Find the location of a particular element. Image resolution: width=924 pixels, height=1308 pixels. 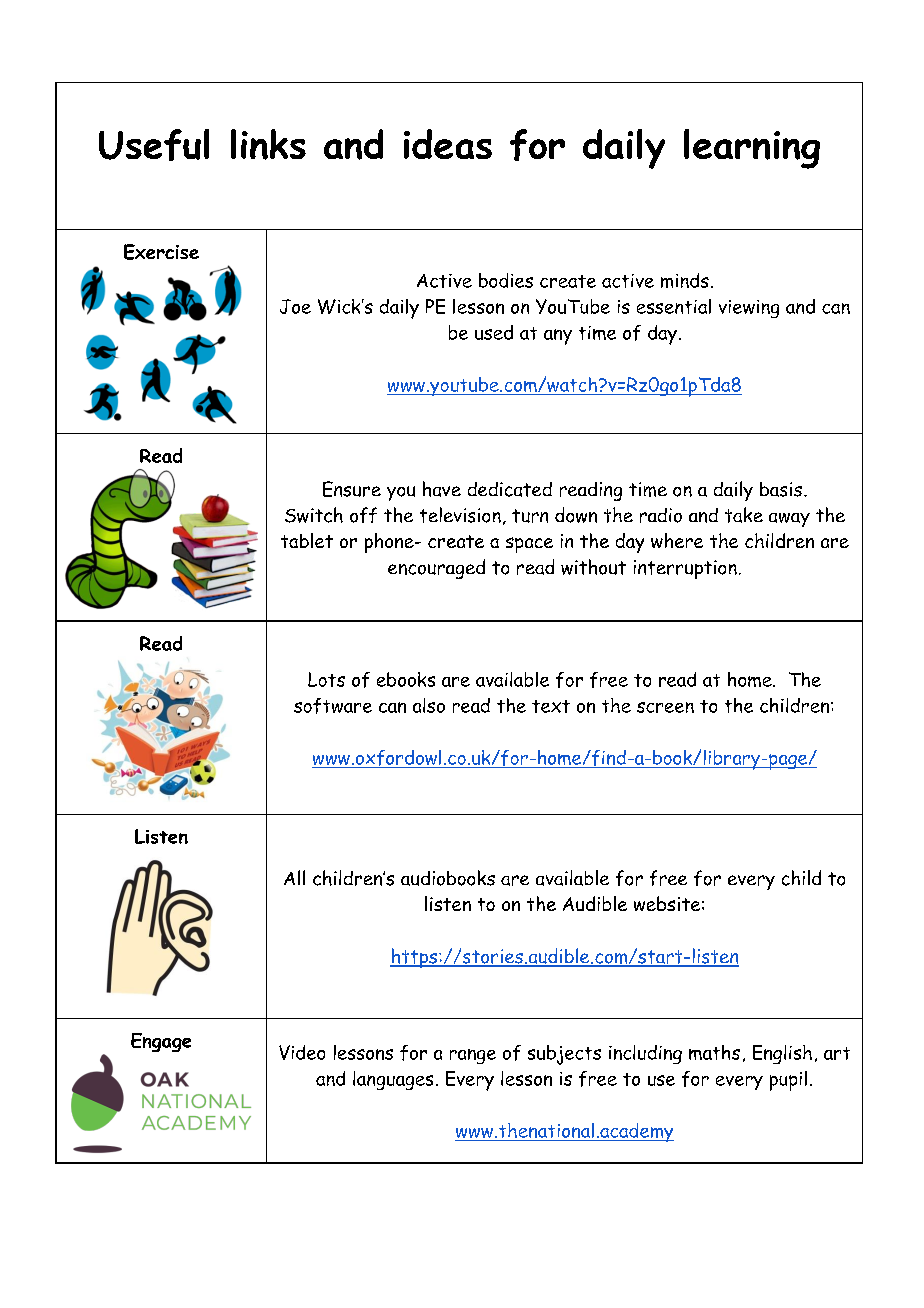

maths is located at coordinates (714, 1052).
